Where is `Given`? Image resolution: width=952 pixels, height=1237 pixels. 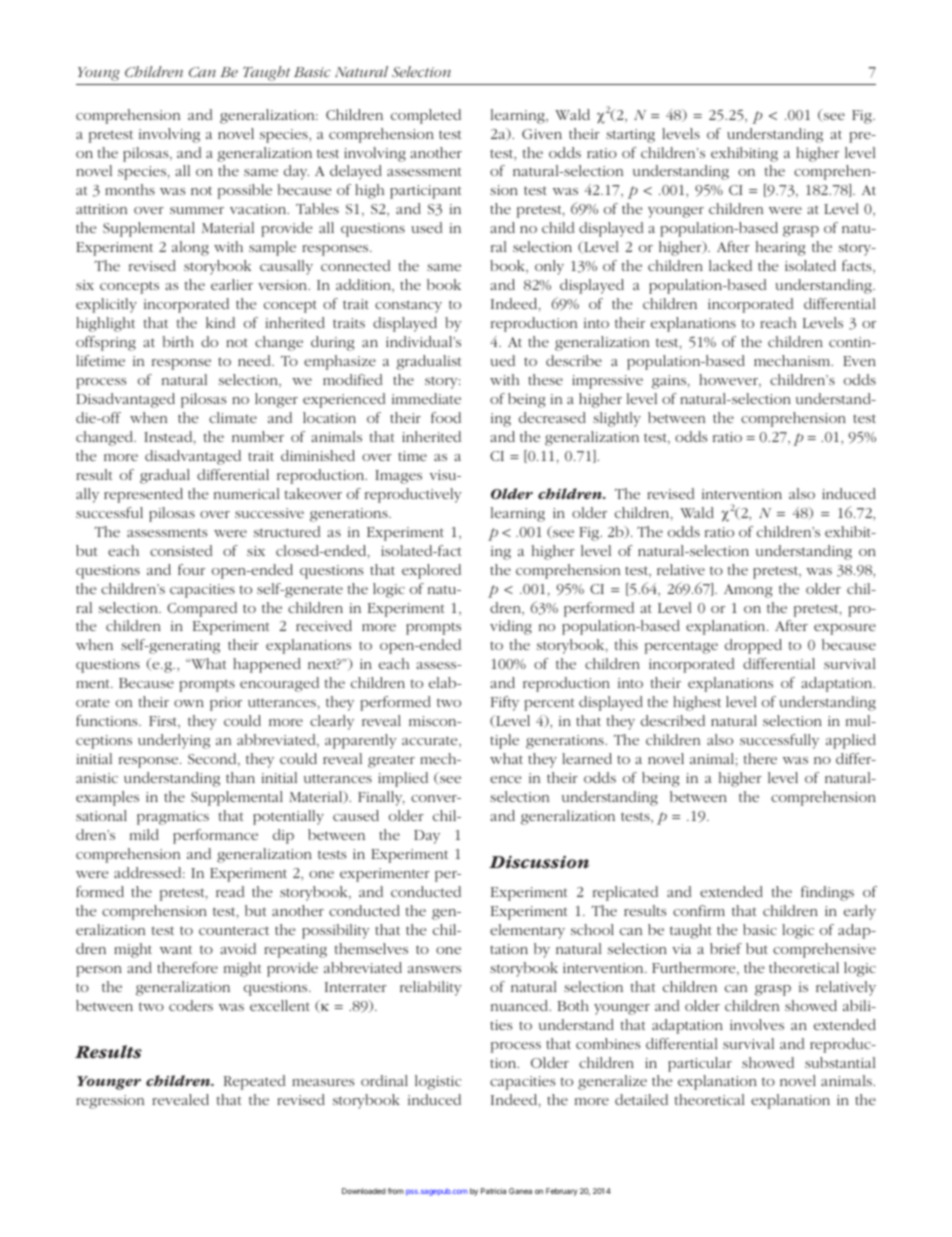
Given is located at coordinates (542, 134).
